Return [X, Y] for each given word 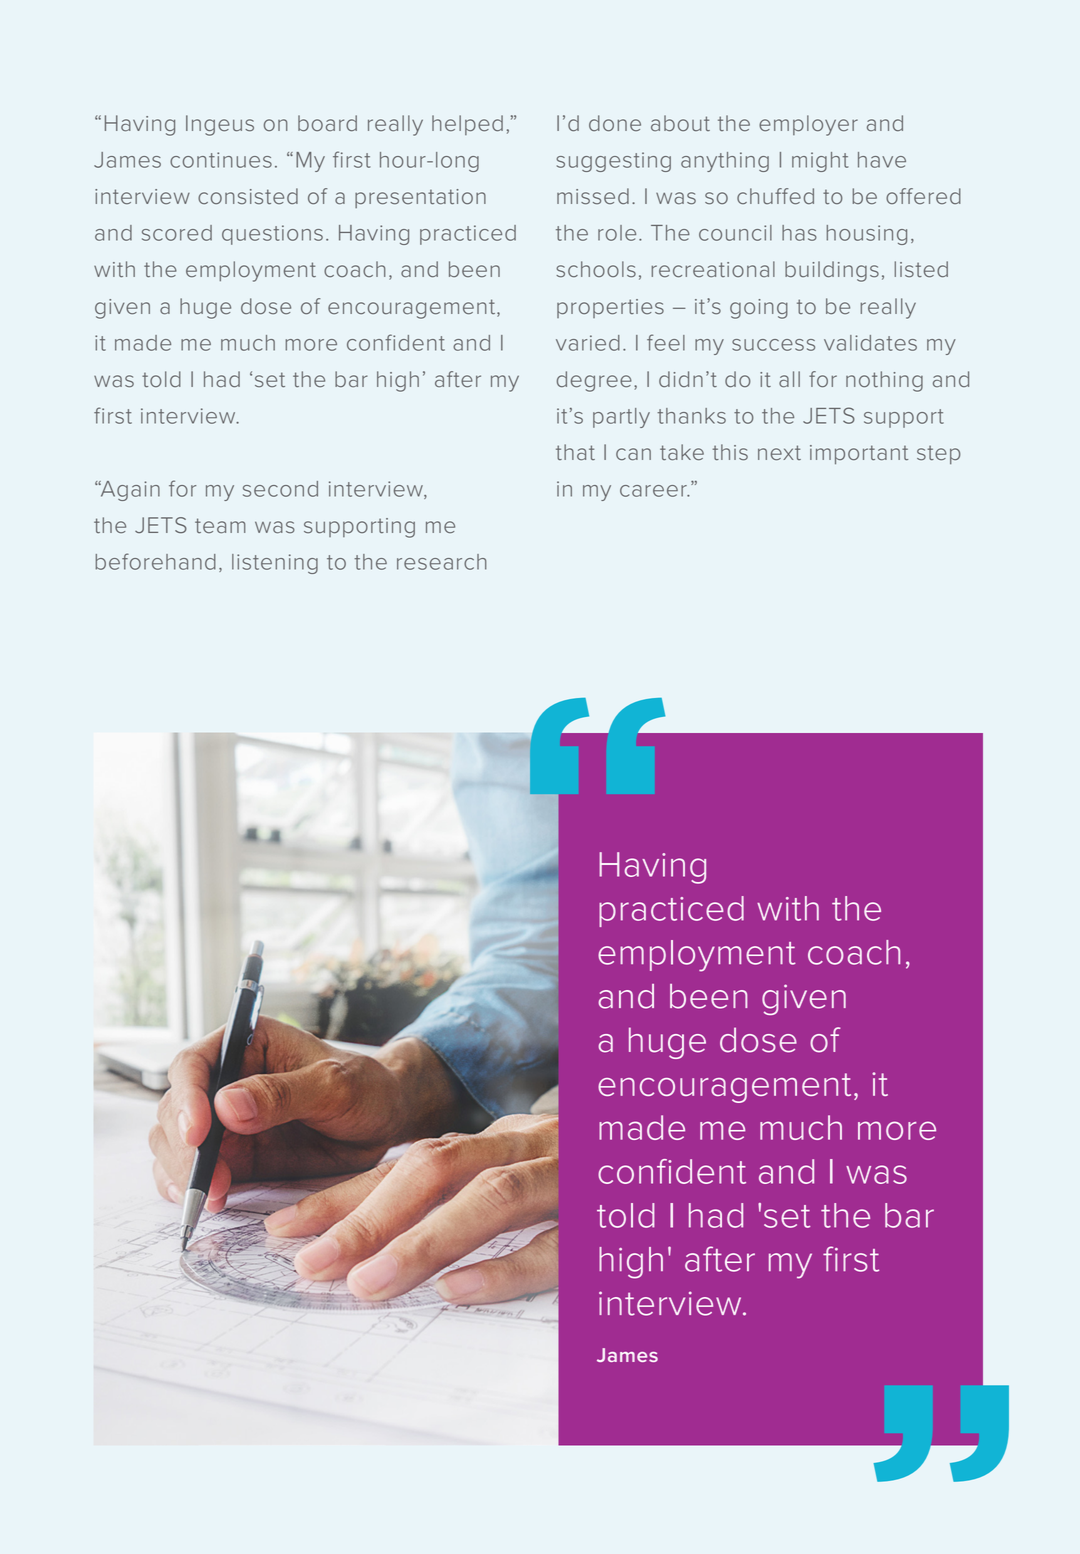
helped [467, 125]
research [442, 562]
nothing [884, 381]
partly [621, 418]
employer [808, 125]
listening [275, 564]
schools [596, 269]
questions [272, 235]
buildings [832, 271]
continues [221, 160]
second [280, 489]
